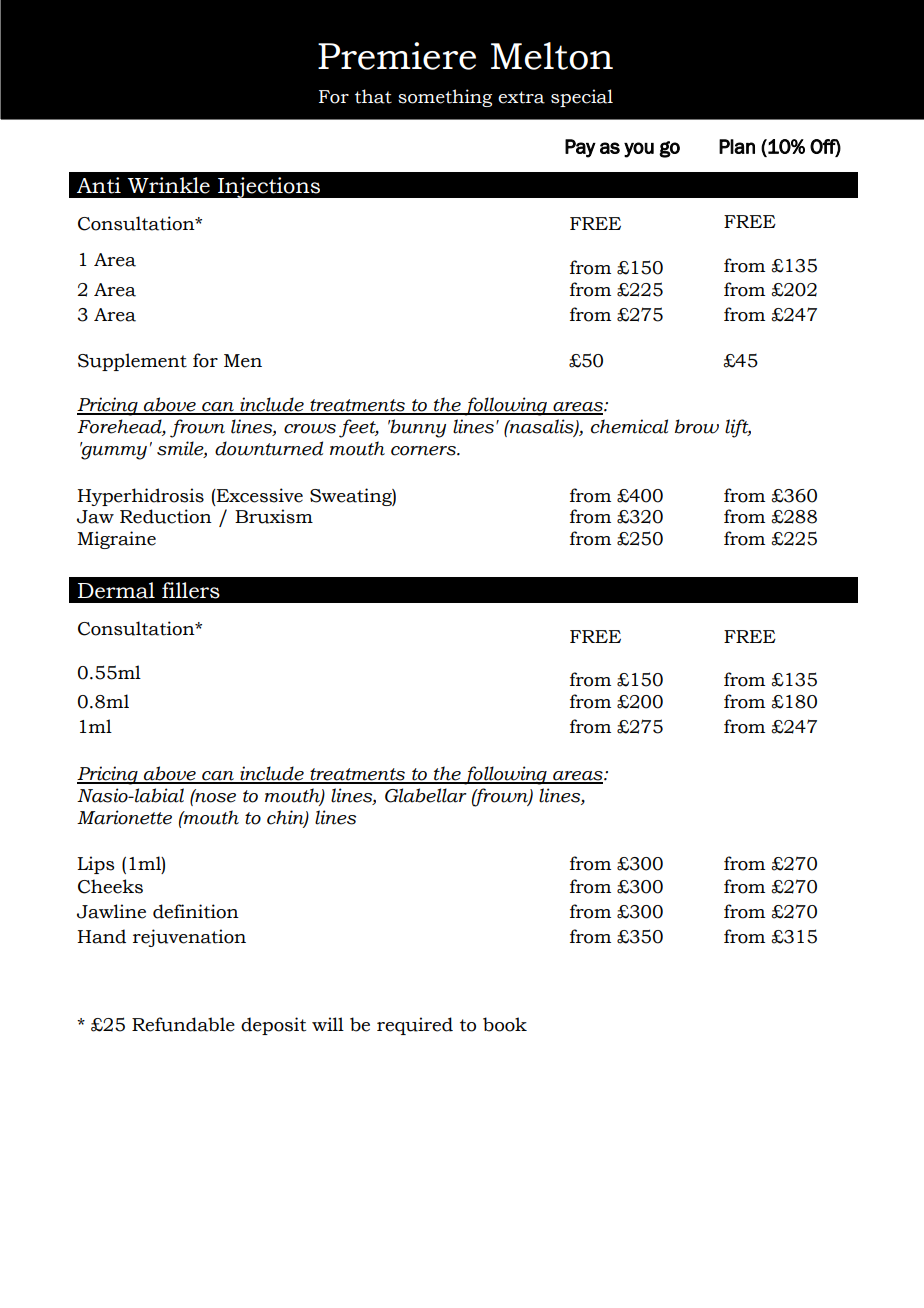 This screenshot has width=924, height=1308. Describe the element at coordinates (629, 426) in the screenshot. I see `chemical` at that location.
